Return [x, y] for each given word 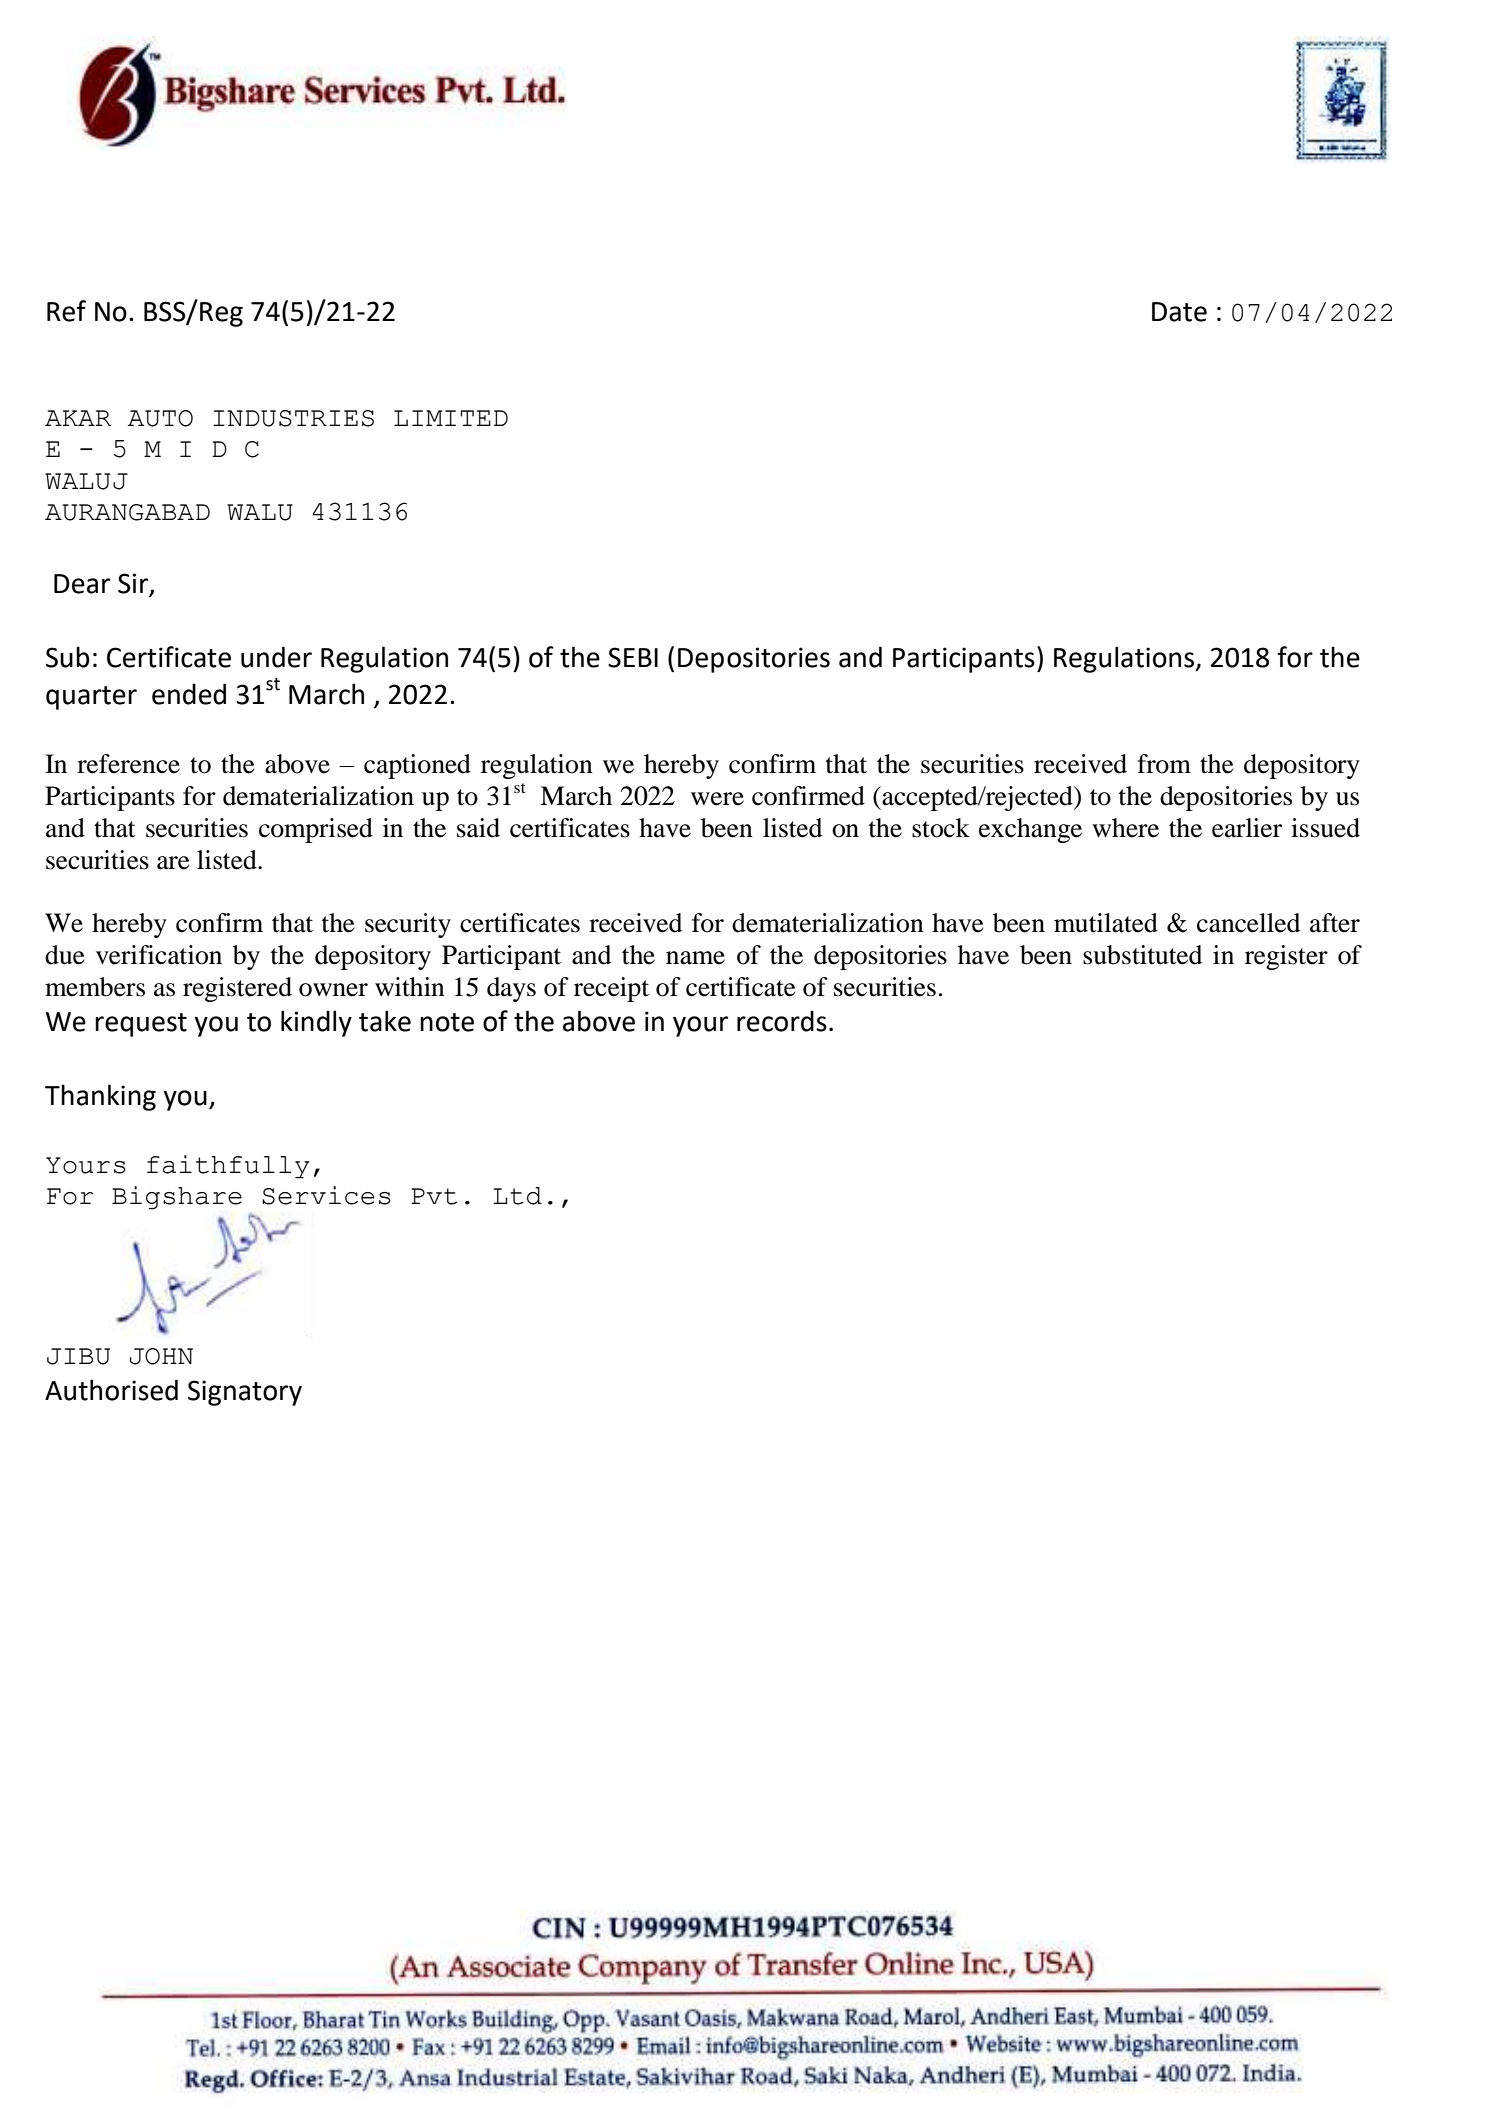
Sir [134, 584]
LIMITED [451, 418]
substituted [1142, 955]
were [717, 799]
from [1164, 764]
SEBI [633, 657]
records [782, 1021]
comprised [316, 830]
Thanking [100, 1097]
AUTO [160, 418]
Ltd [517, 1196]
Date [1179, 312]
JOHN [161, 1356]
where [1125, 828]
